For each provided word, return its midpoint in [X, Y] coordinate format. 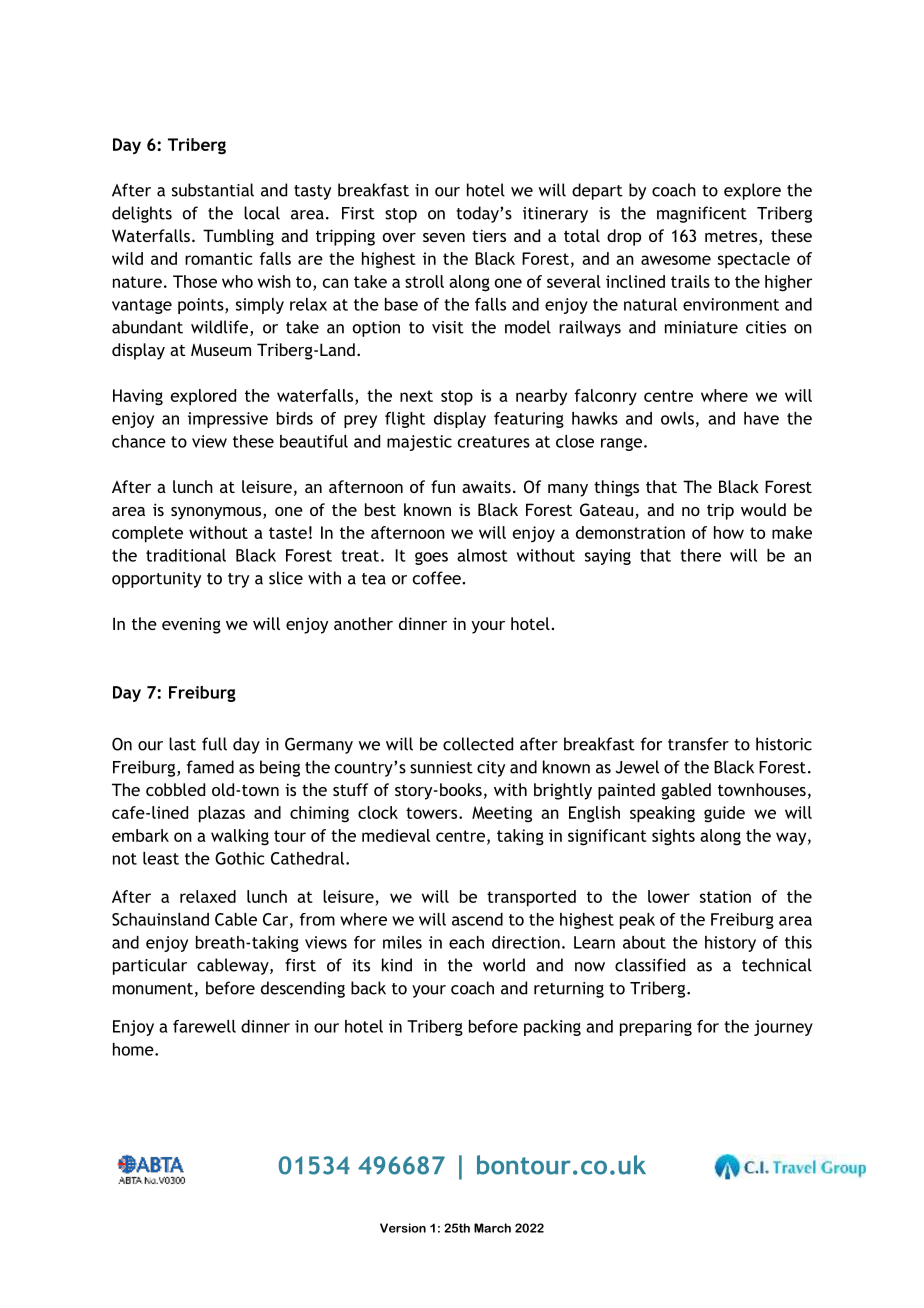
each [466, 942]
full [214, 744]
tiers [489, 235]
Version [403, 1228]
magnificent [702, 214]
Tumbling [238, 237]
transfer [698, 744]
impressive [228, 420]
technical [777, 965]
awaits [486, 486]
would [763, 509]
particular [150, 966]
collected [478, 744]
